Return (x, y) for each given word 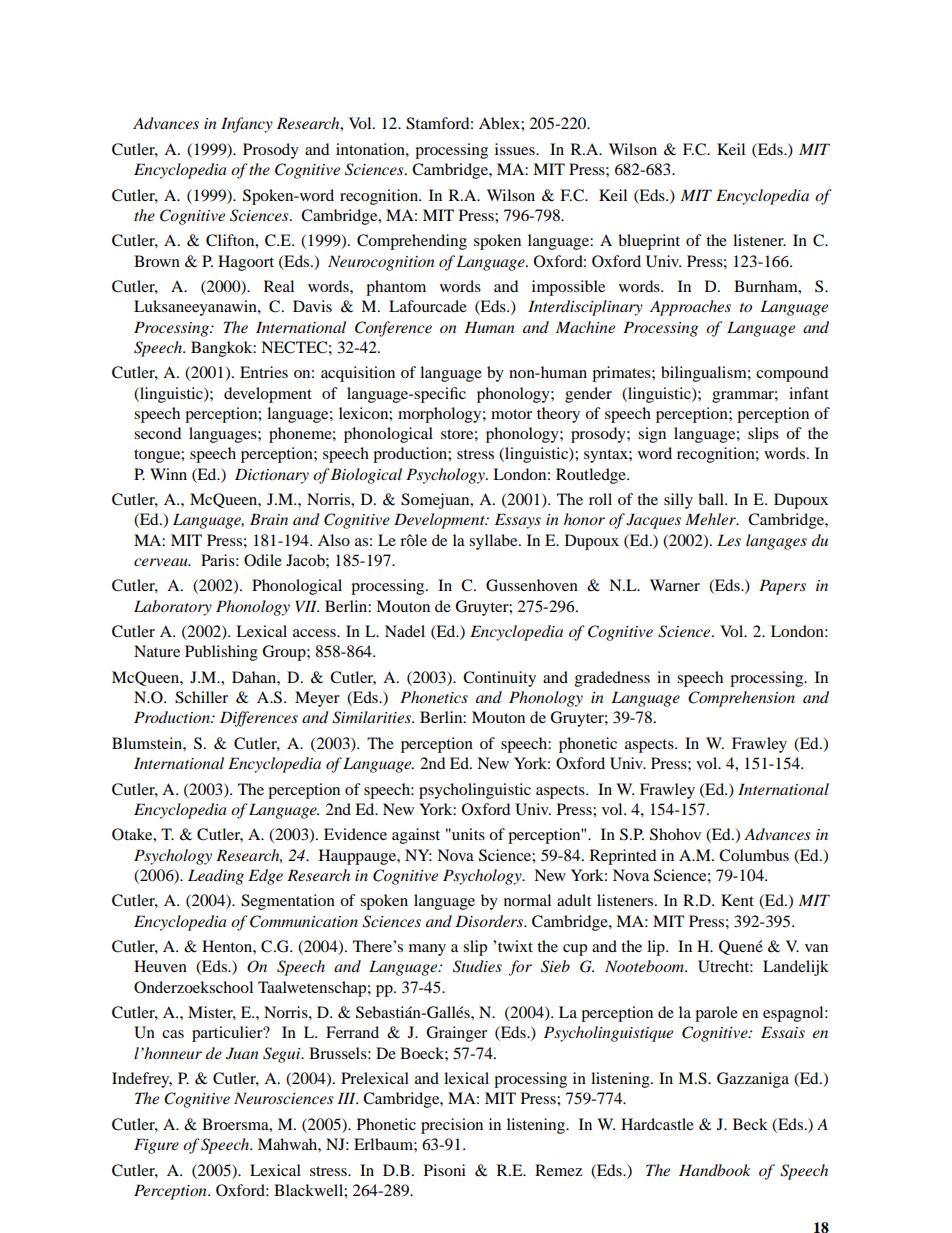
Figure (156, 1146)
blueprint (649, 242)
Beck (750, 1124)
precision (452, 1126)
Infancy (247, 125)
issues (516, 149)
